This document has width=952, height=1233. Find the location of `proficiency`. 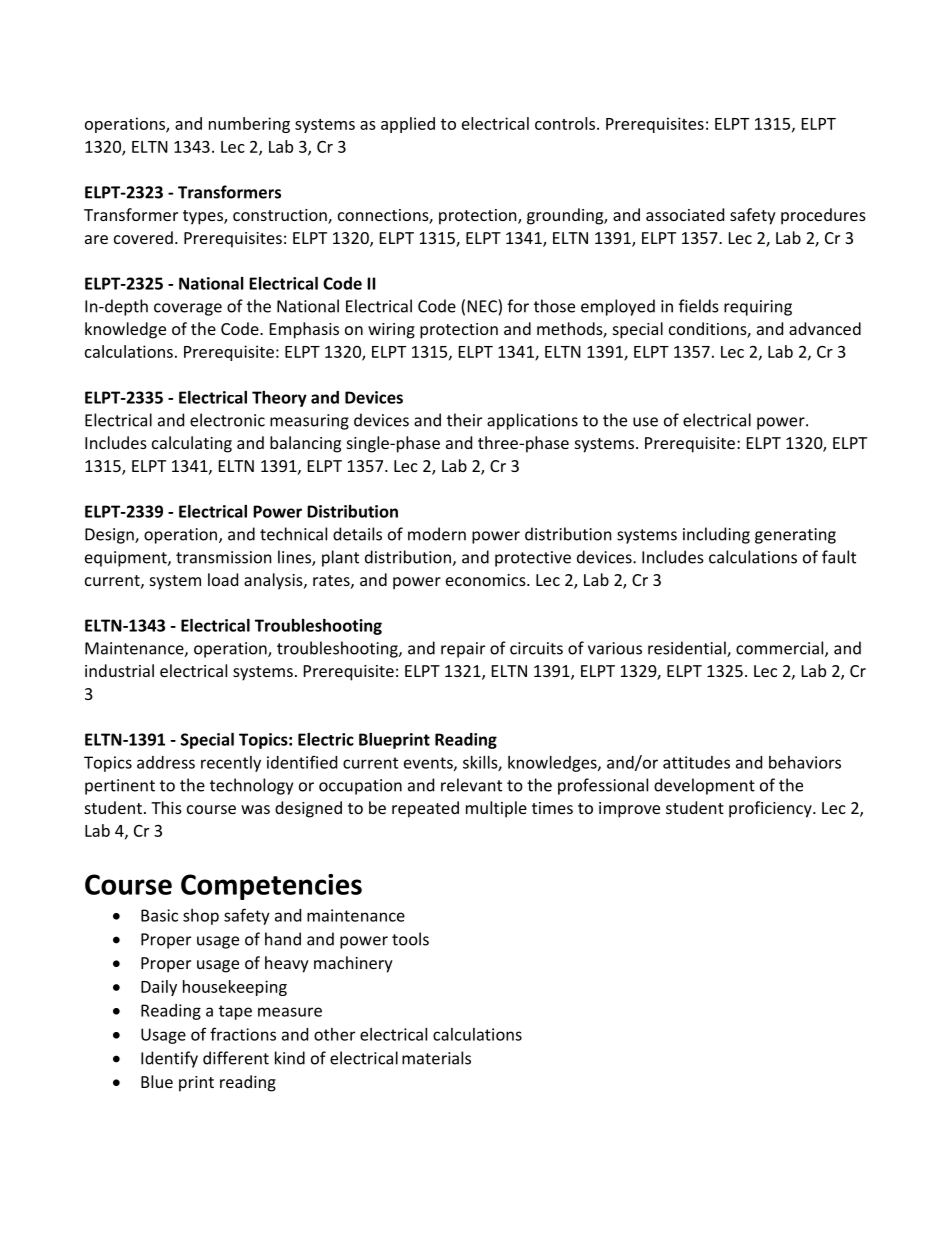

proficiency is located at coordinates (771, 809).
